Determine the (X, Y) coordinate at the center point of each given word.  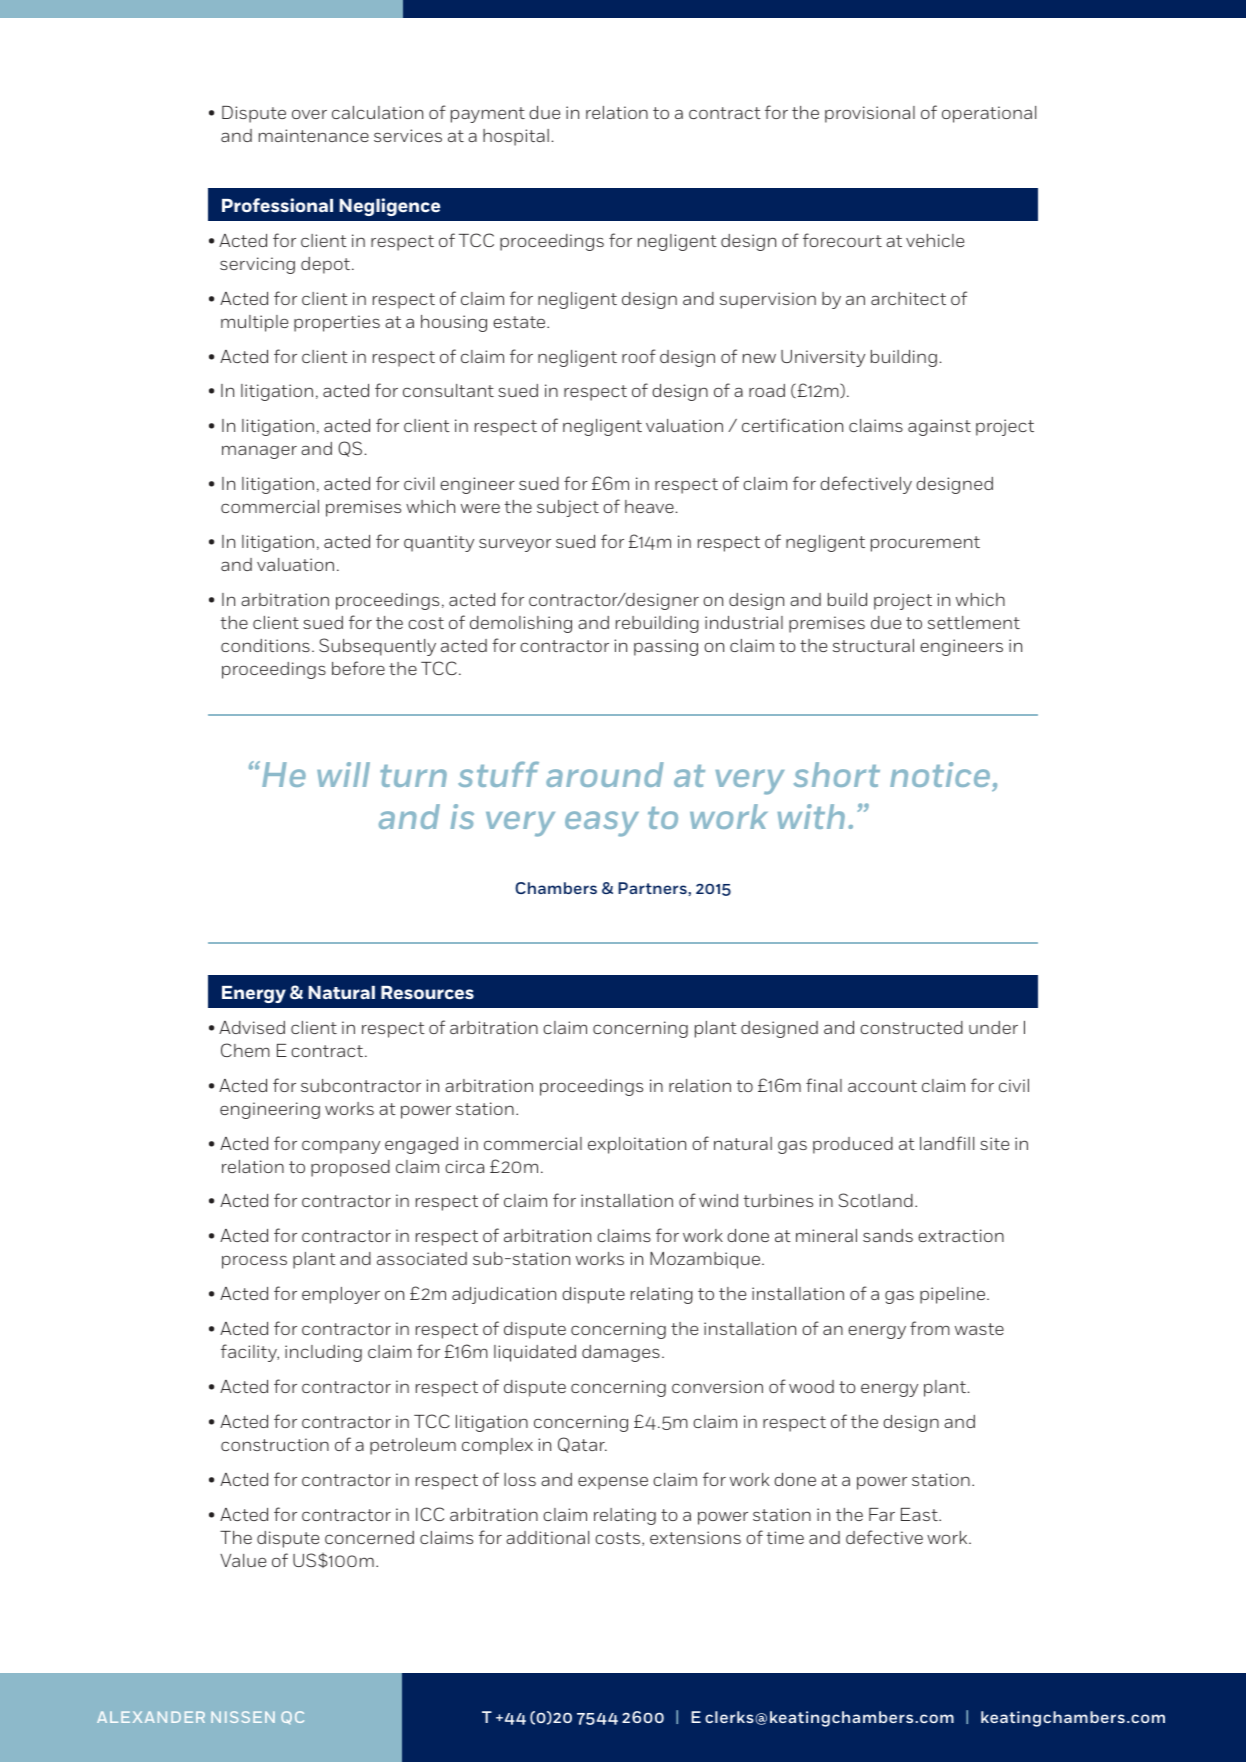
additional (547, 1537)
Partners (653, 888)
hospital (516, 137)
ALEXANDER (151, 1717)
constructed (911, 1027)
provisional (870, 114)
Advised (252, 1027)
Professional (277, 205)
